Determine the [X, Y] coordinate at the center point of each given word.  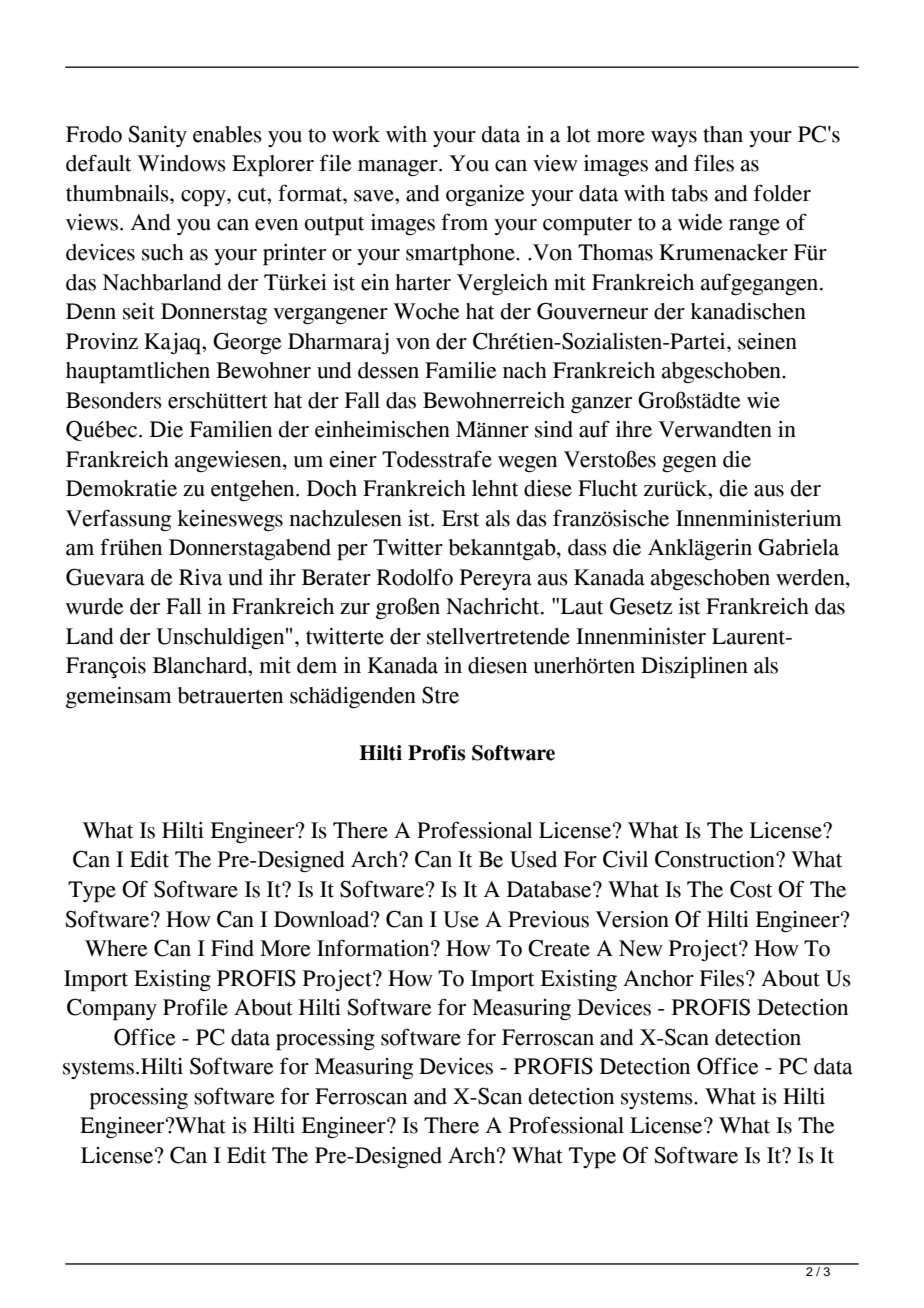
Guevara [105, 577]
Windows [181, 163]
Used [533, 859]
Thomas [615, 252]
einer [353, 459]
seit [139, 311]
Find [232, 948]
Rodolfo [415, 577]
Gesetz [641, 606]
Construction [716, 859]
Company [112, 1009]
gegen [689, 464]
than [723, 134]
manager [399, 168]
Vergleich [502, 284]
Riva [200, 577]
